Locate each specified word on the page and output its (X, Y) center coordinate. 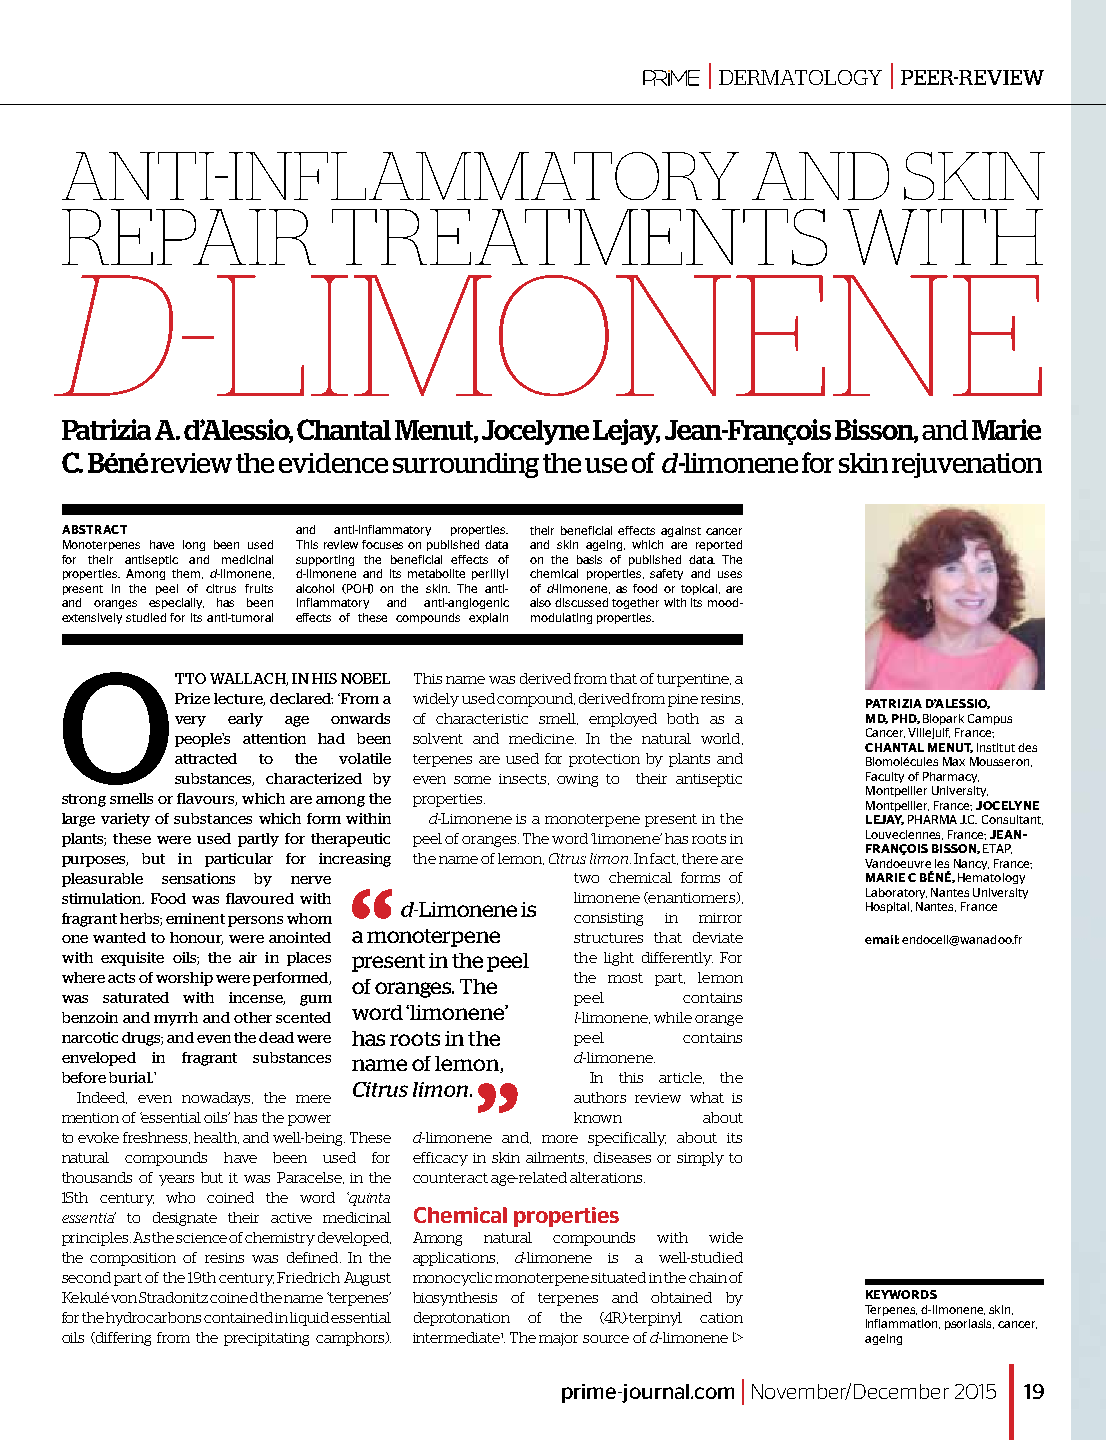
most (625, 978)
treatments (579, 237)
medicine (542, 738)
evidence (333, 463)
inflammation (903, 1324)
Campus (990, 719)
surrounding (466, 465)
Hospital (889, 907)
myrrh (176, 1019)
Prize (192, 698)
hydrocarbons (153, 1319)
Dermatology (800, 77)
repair (189, 237)
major (558, 1339)
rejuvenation (967, 465)
